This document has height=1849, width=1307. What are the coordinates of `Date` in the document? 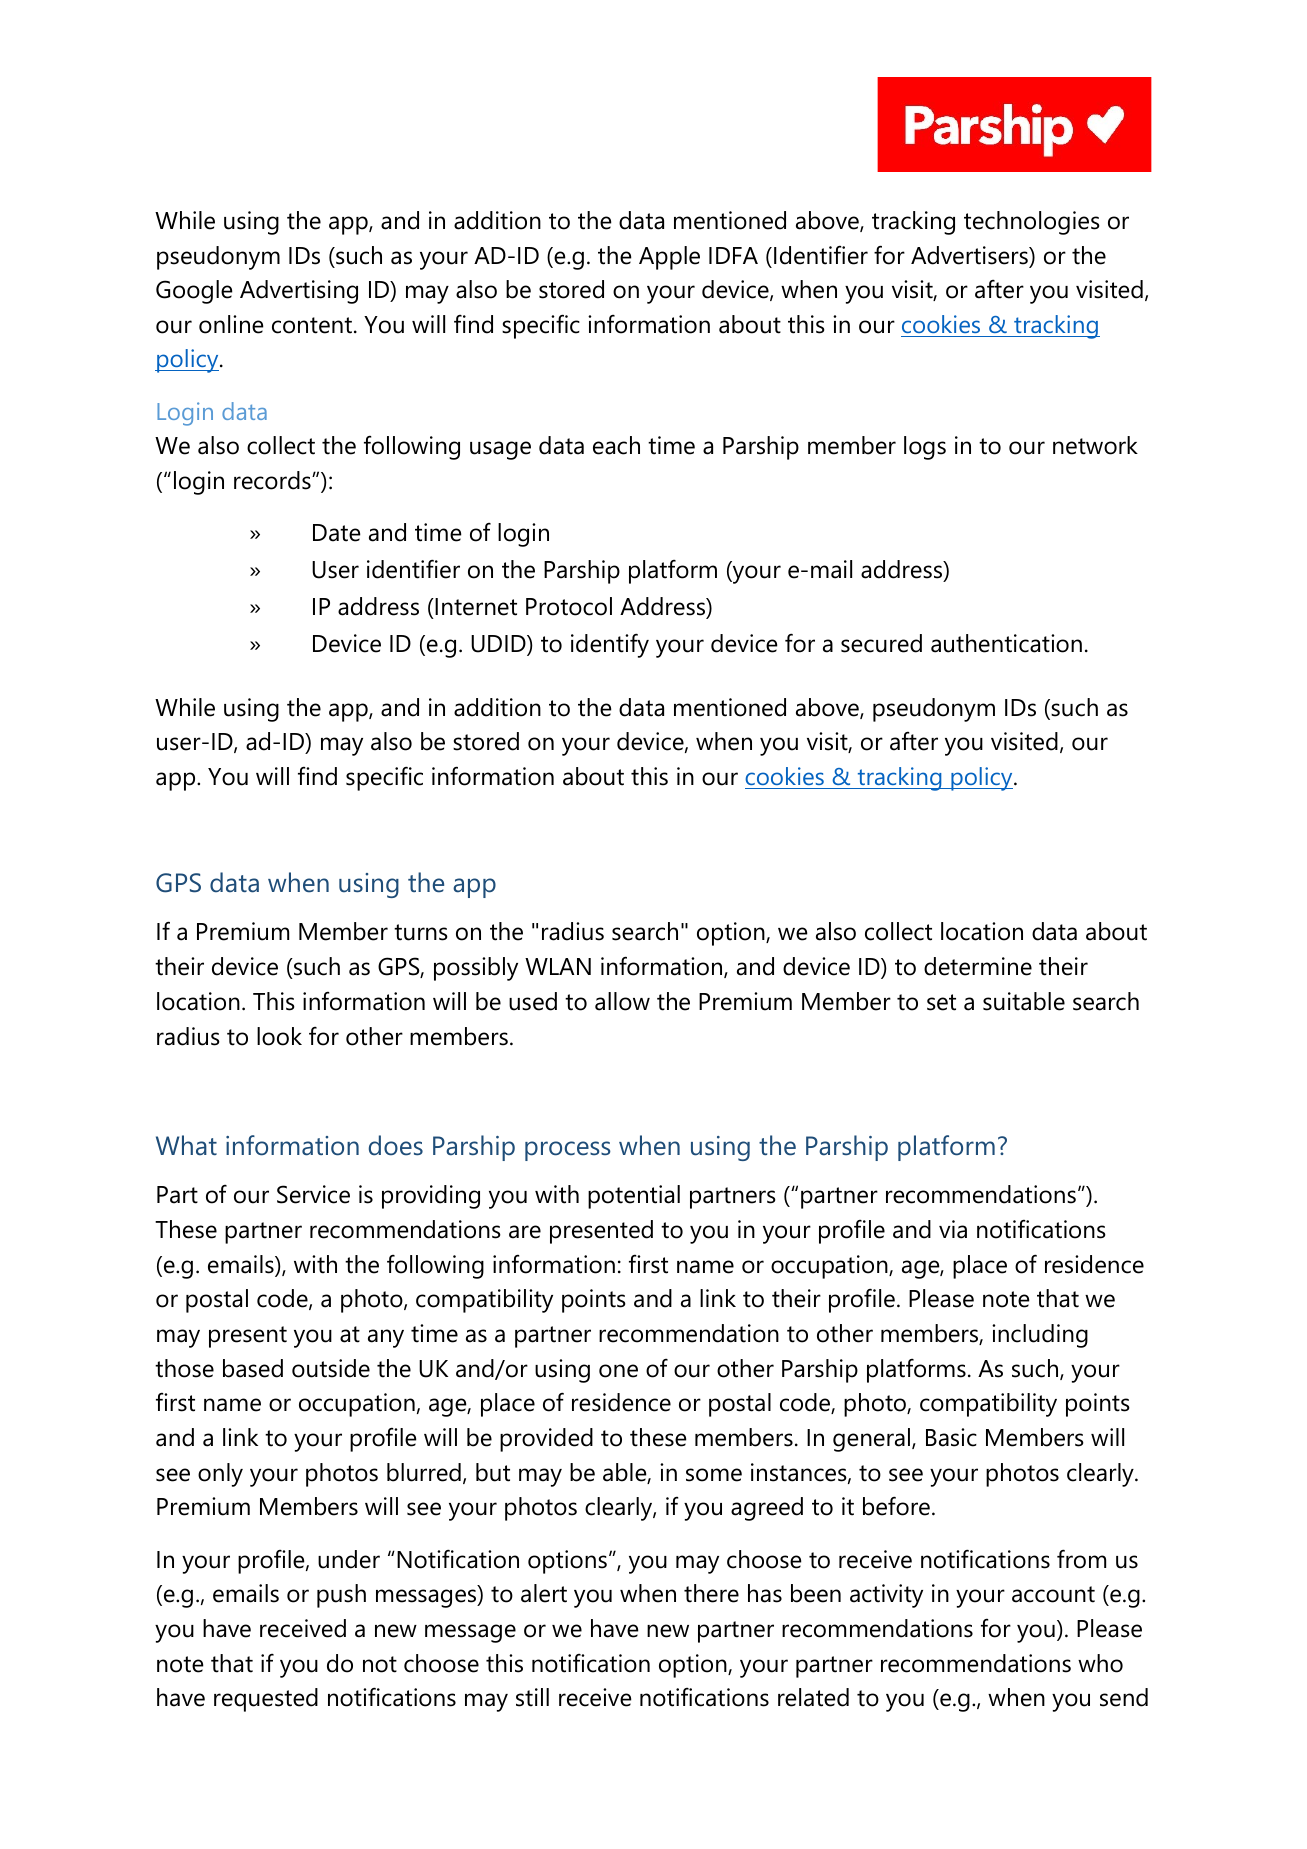 It's located at (337, 533).
